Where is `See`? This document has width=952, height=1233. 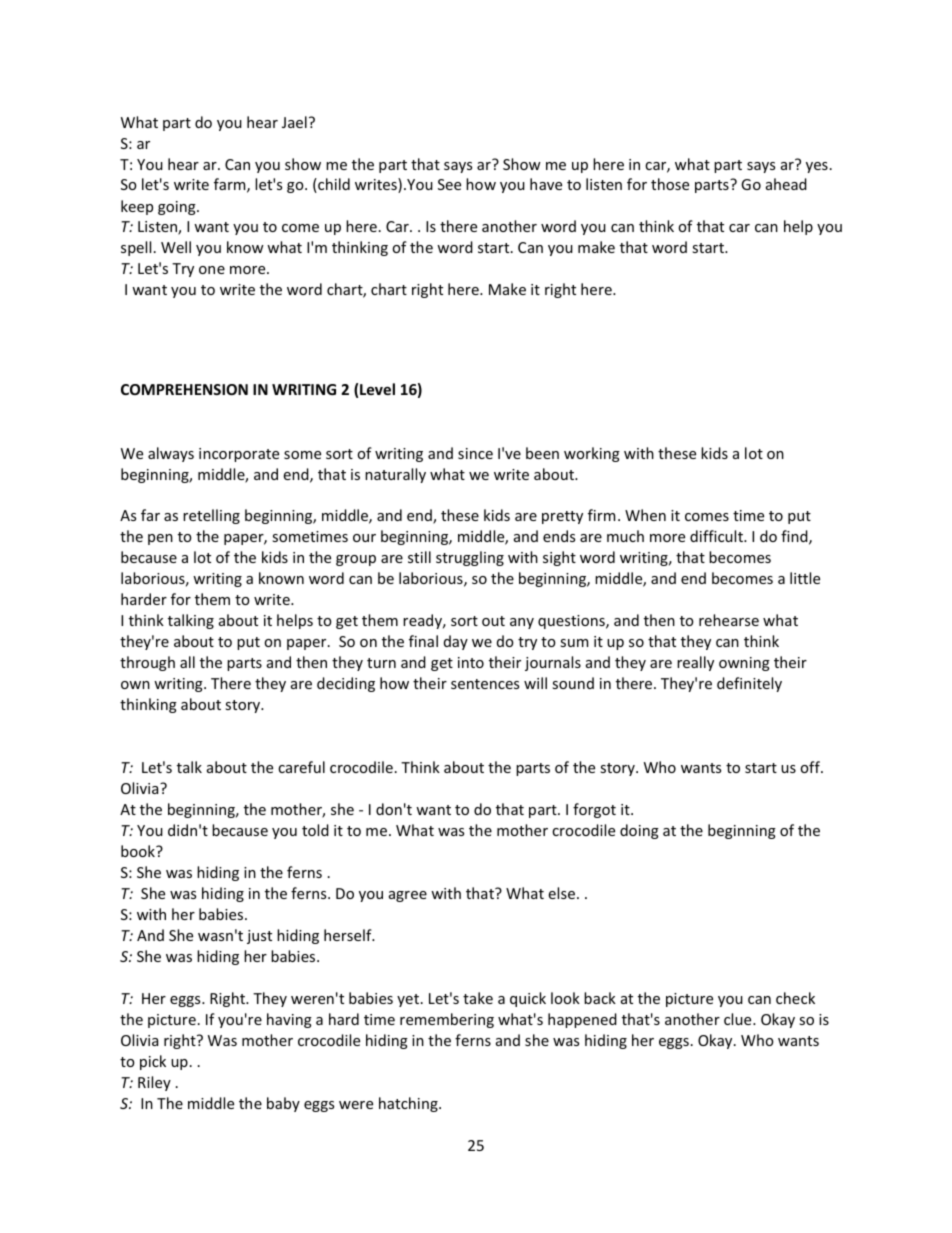 See is located at coordinates (449, 184).
